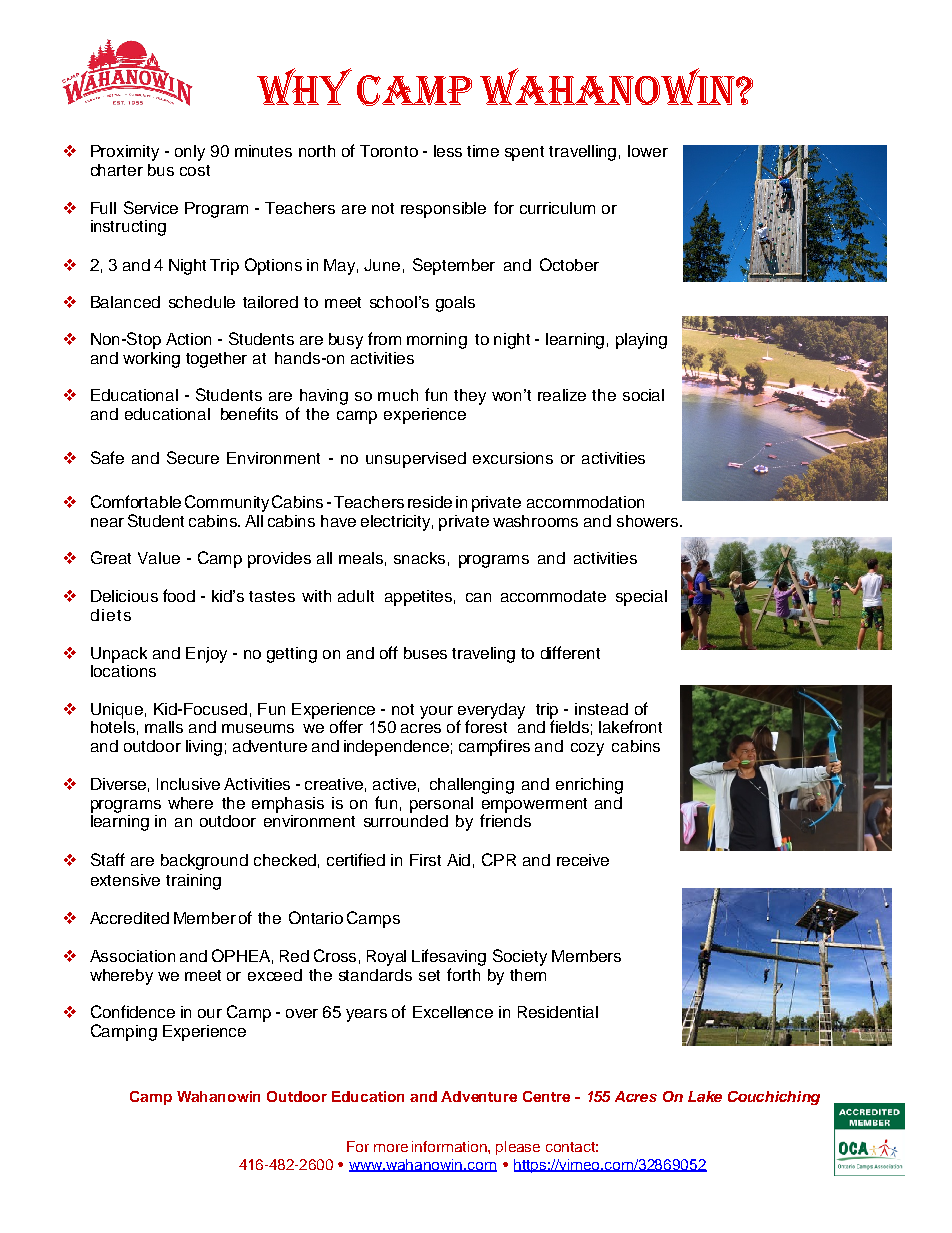 The height and width of the document is (1233, 952). Describe the element at coordinates (356, 596) in the document. I see `adult` at that location.
